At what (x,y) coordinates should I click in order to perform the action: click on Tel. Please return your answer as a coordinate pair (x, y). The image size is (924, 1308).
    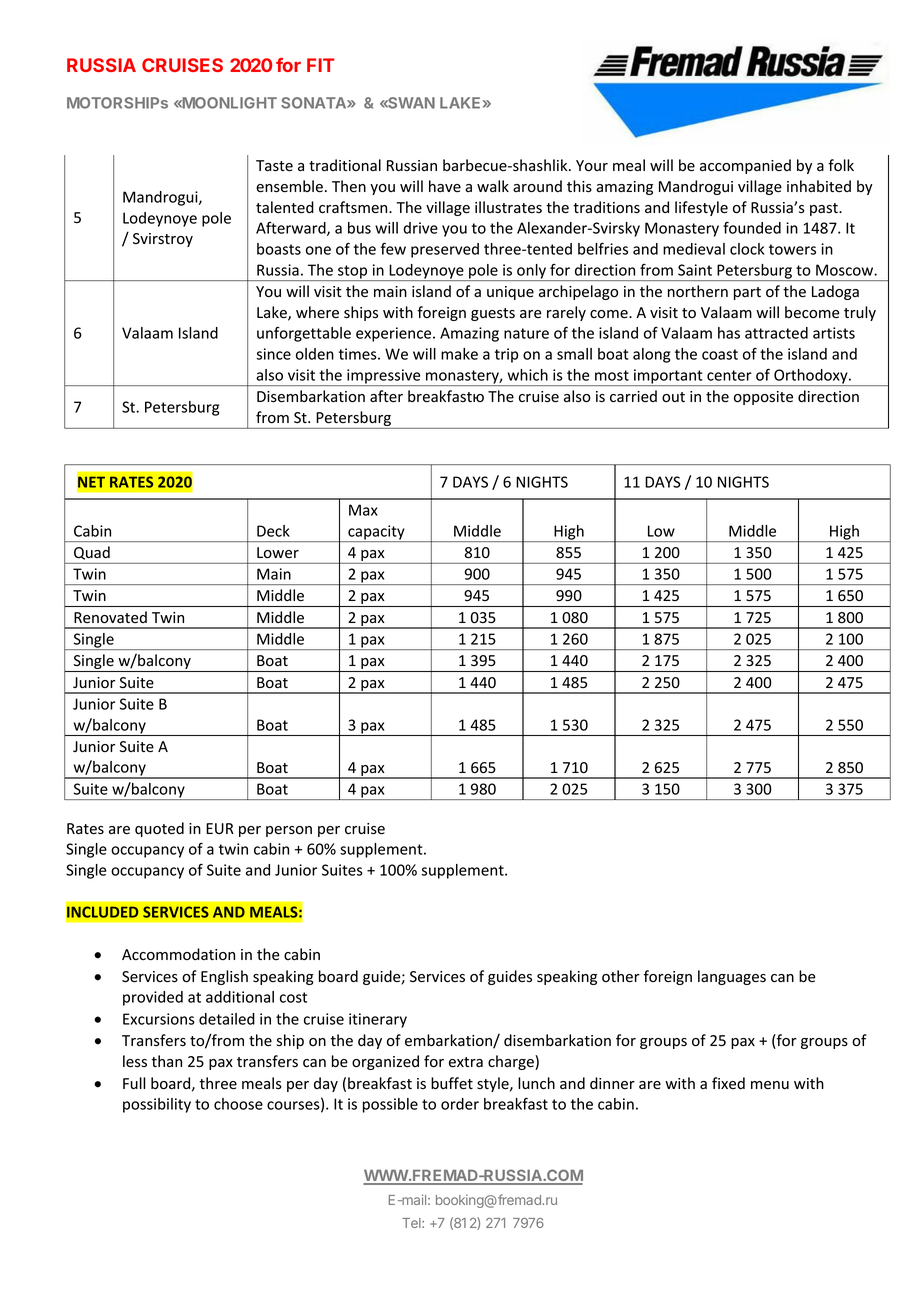
    Looking at the image, I should click on (412, 1223).
